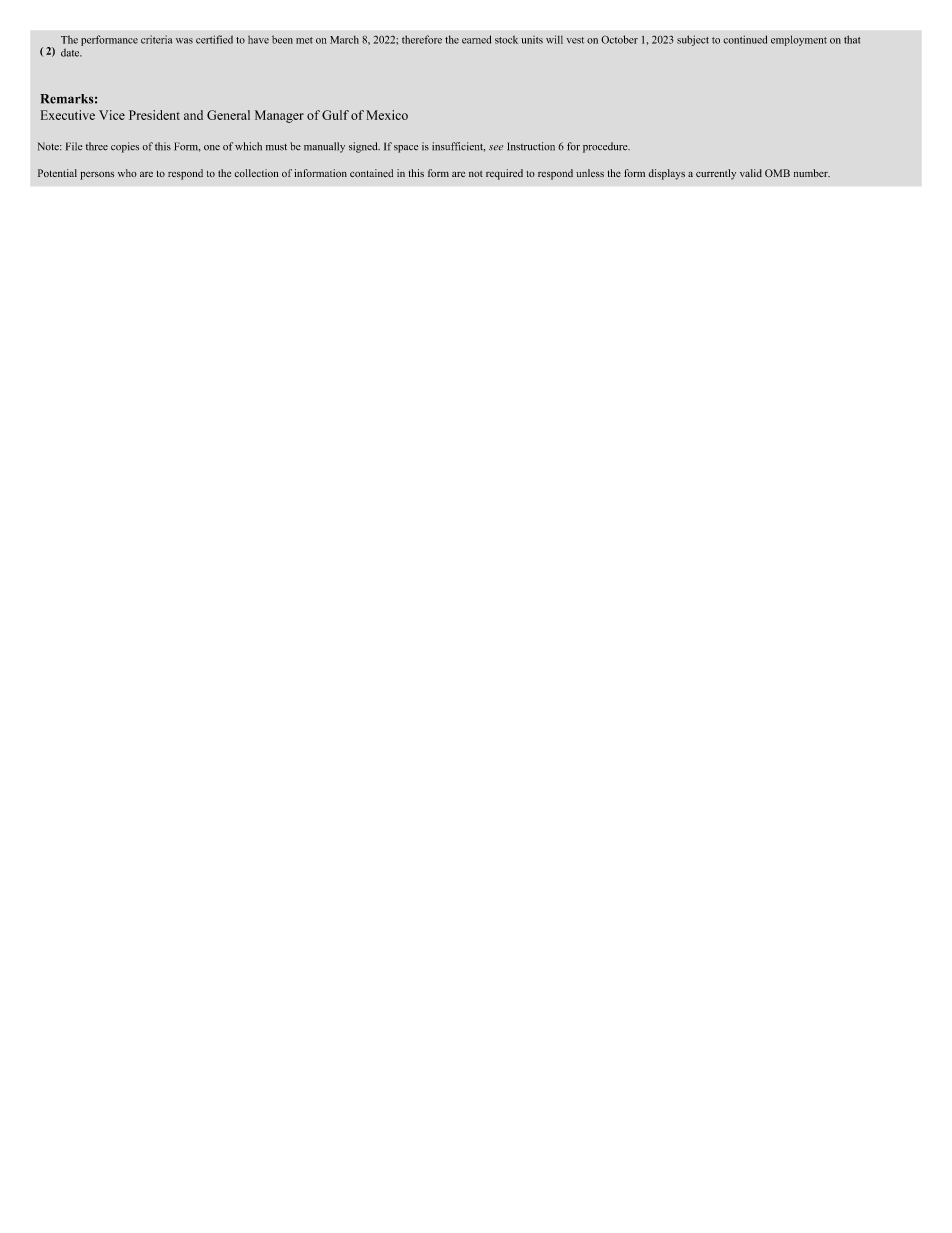 The height and width of the screenshot is (1233, 952). I want to click on Mexico, so click(387, 115).
